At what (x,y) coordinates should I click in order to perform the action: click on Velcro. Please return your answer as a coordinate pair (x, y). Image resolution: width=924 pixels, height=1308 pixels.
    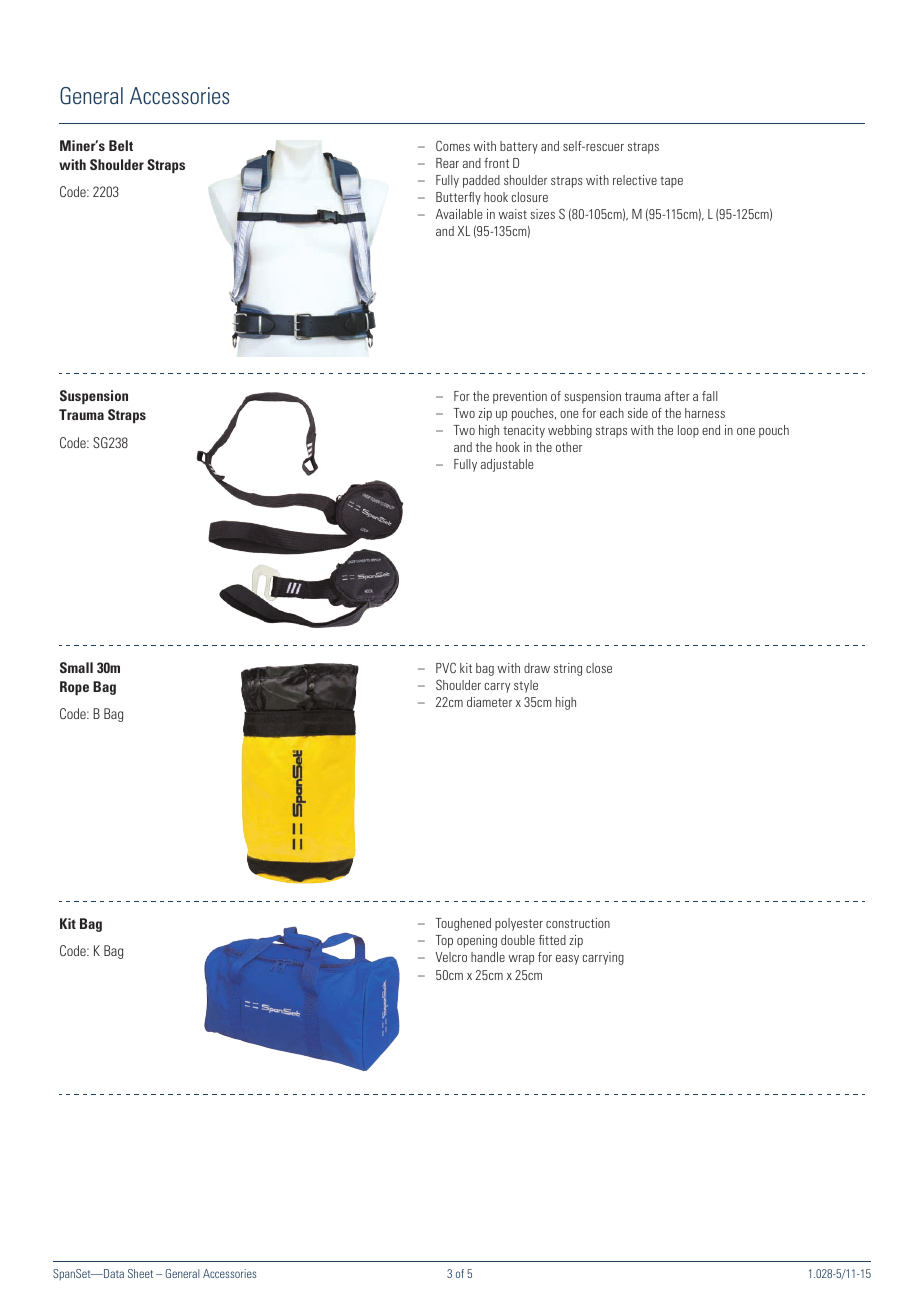
    Looking at the image, I should click on (451, 957).
